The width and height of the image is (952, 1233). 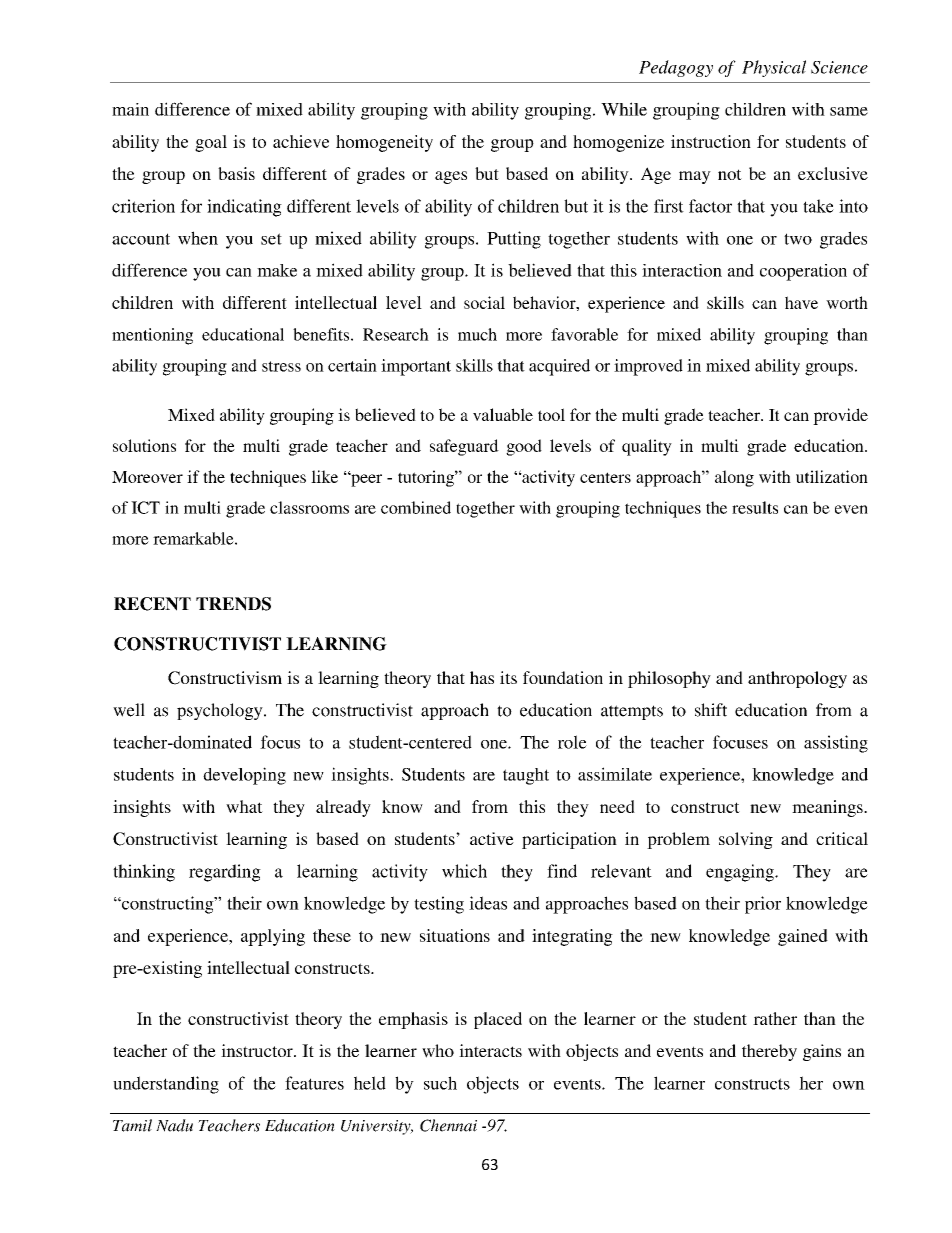 I want to click on Physical, so click(x=774, y=68).
